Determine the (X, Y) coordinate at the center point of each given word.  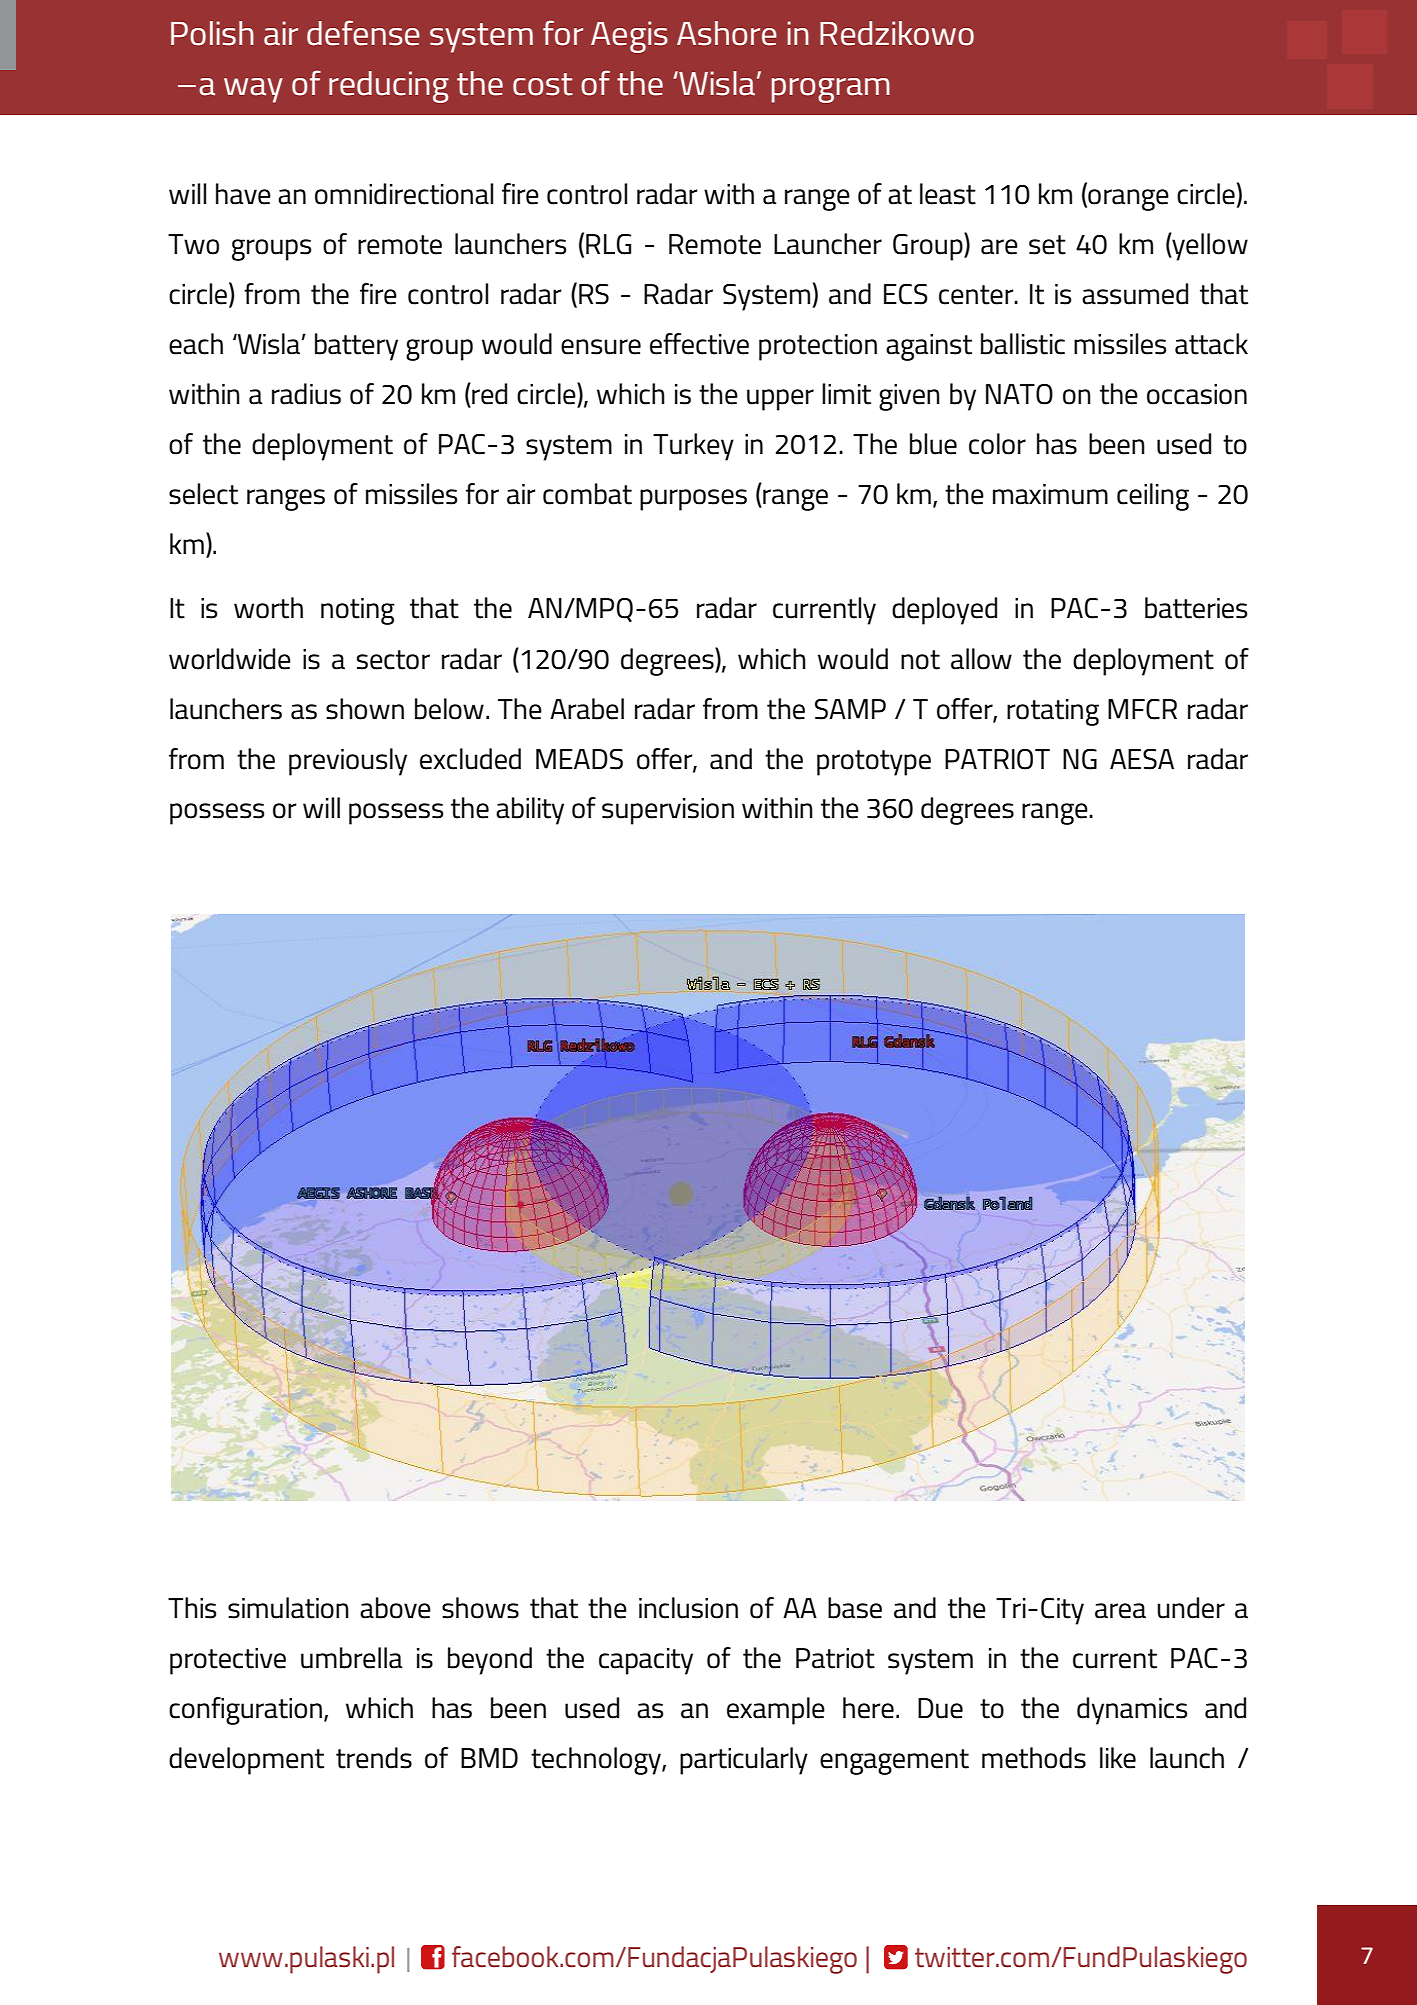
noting (358, 611)
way (253, 90)
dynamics (1132, 1711)
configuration (245, 1711)
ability (530, 811)
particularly (744, 1761)
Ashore (727, 33)
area (1120, 1611)
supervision (668, 811)
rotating (1053, 712)
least (948, 194)
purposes (693, 500)
